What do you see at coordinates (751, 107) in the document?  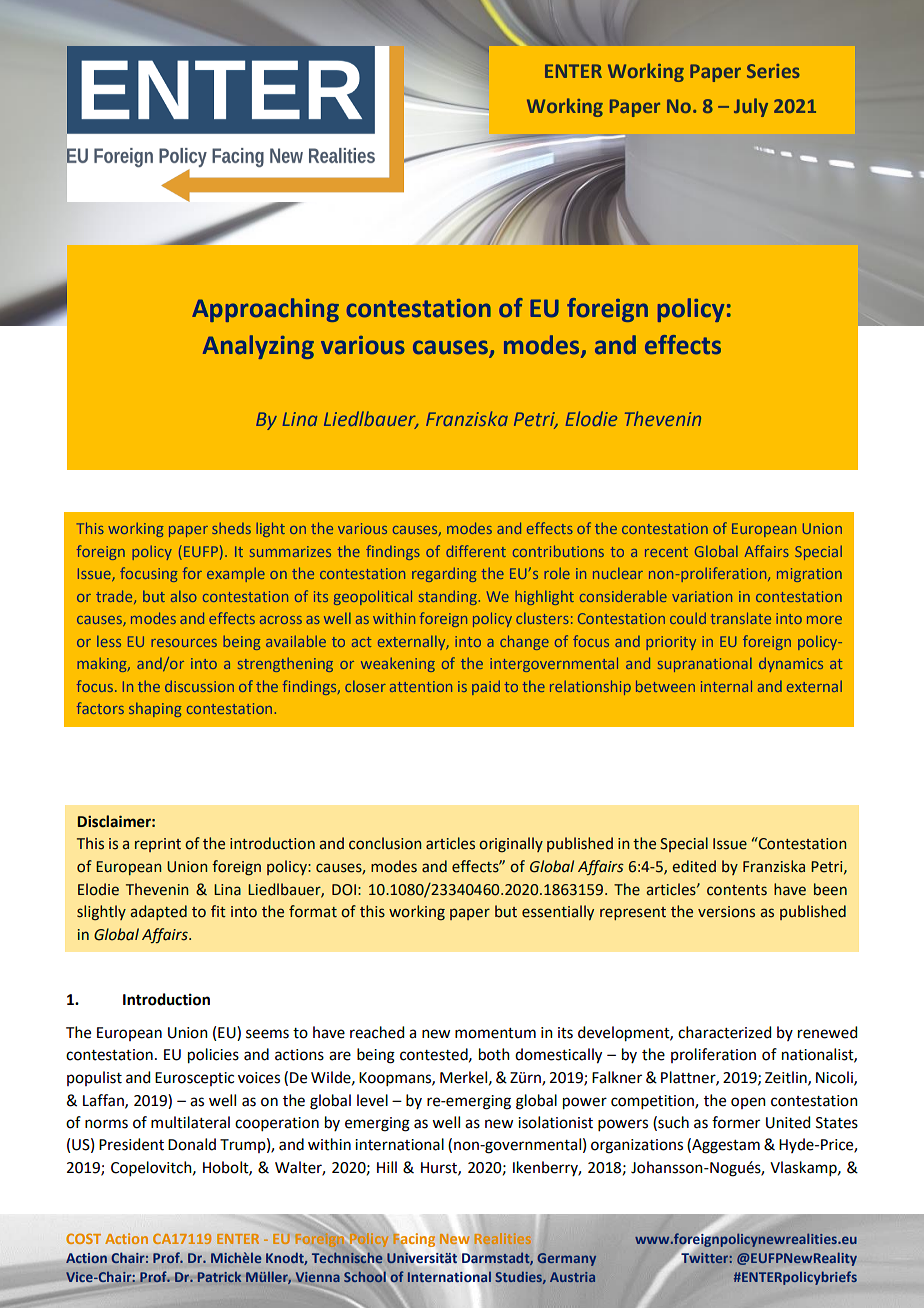 I see `July` at bounding box center [751, 107].
